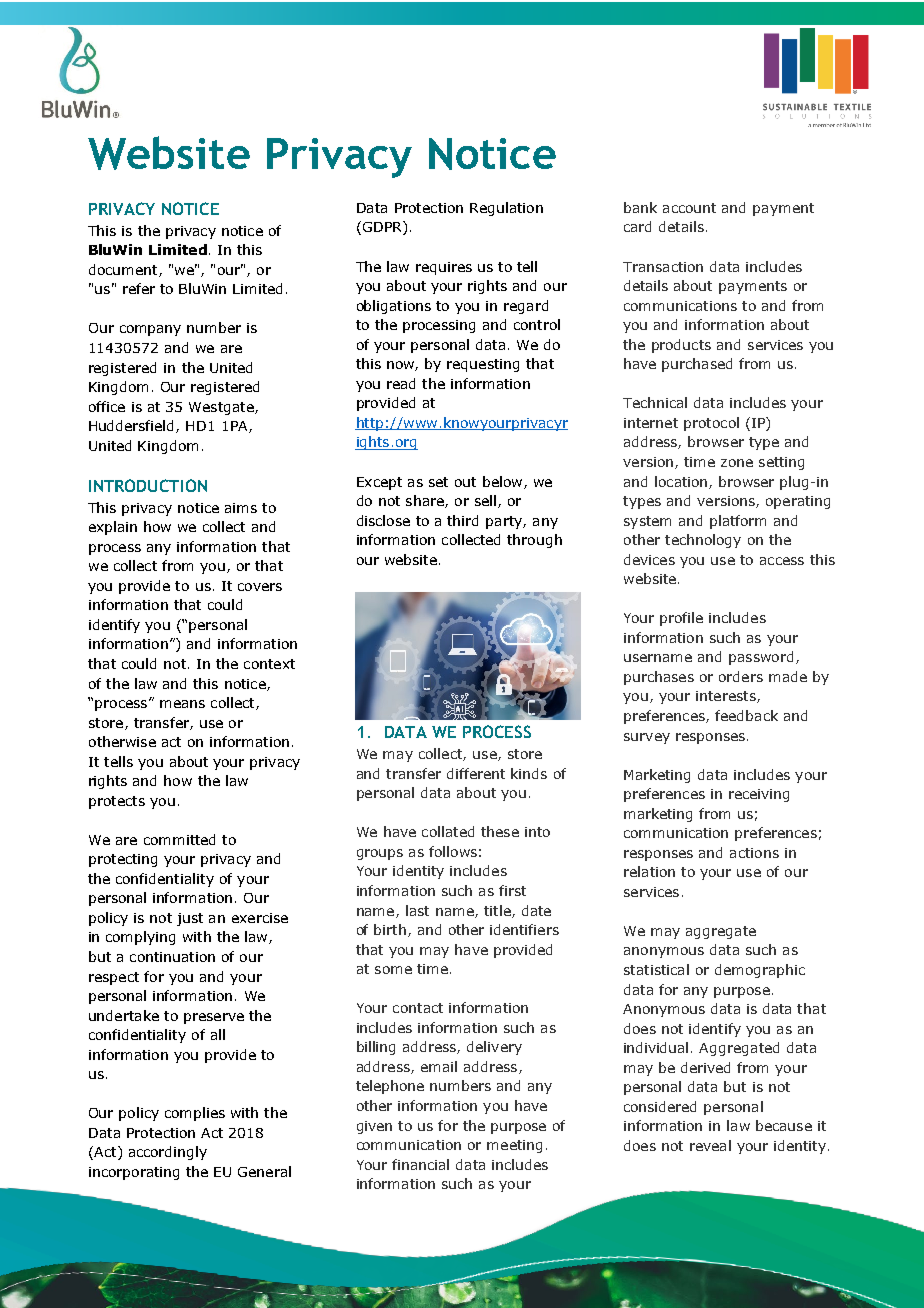 The height and width of the page is (1308, 924). What do you see at coordinates (444, 268) in the page?
I see `requires` at bounding box center [444, 268].
